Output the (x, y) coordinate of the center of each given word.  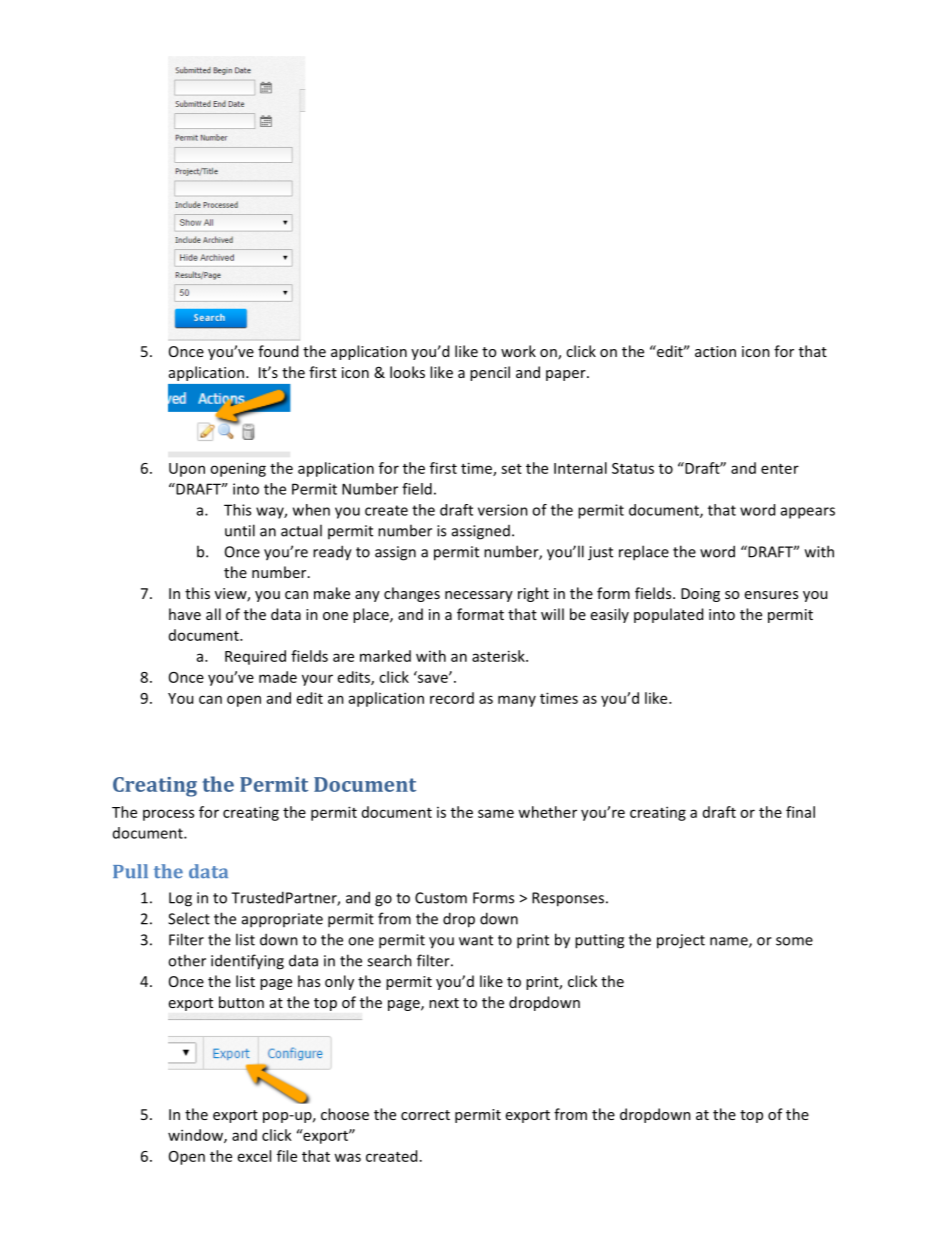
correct (425, 1115)
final (800, 812)
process (168, 815)
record (452, 698)
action (715, 351)
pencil (490, 373)
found (278, 351)
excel (254, 1156)
